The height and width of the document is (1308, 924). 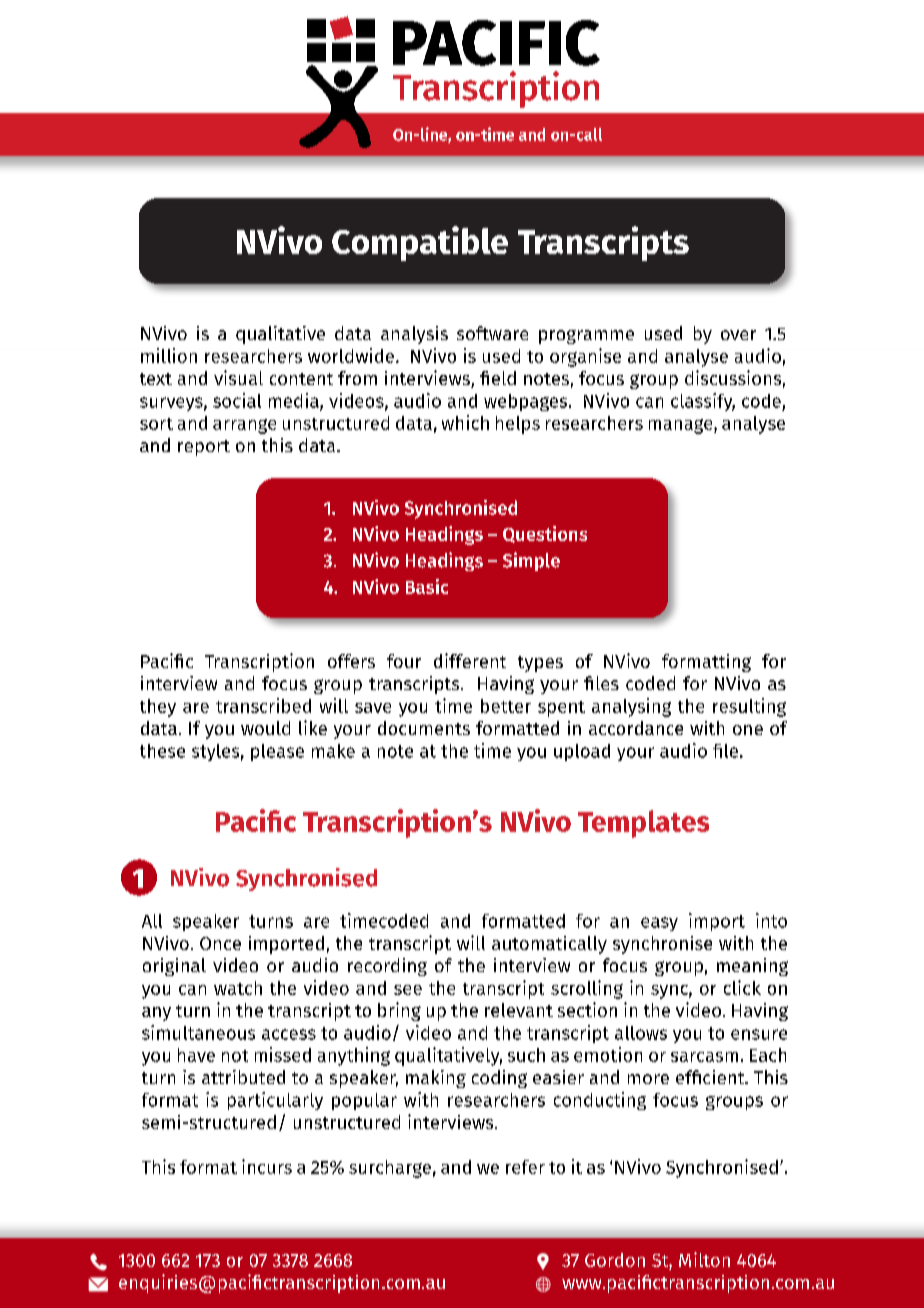 What do you see at coordinates (738, 335) in the document?
I see `over` at bounding box center [738, 335].
